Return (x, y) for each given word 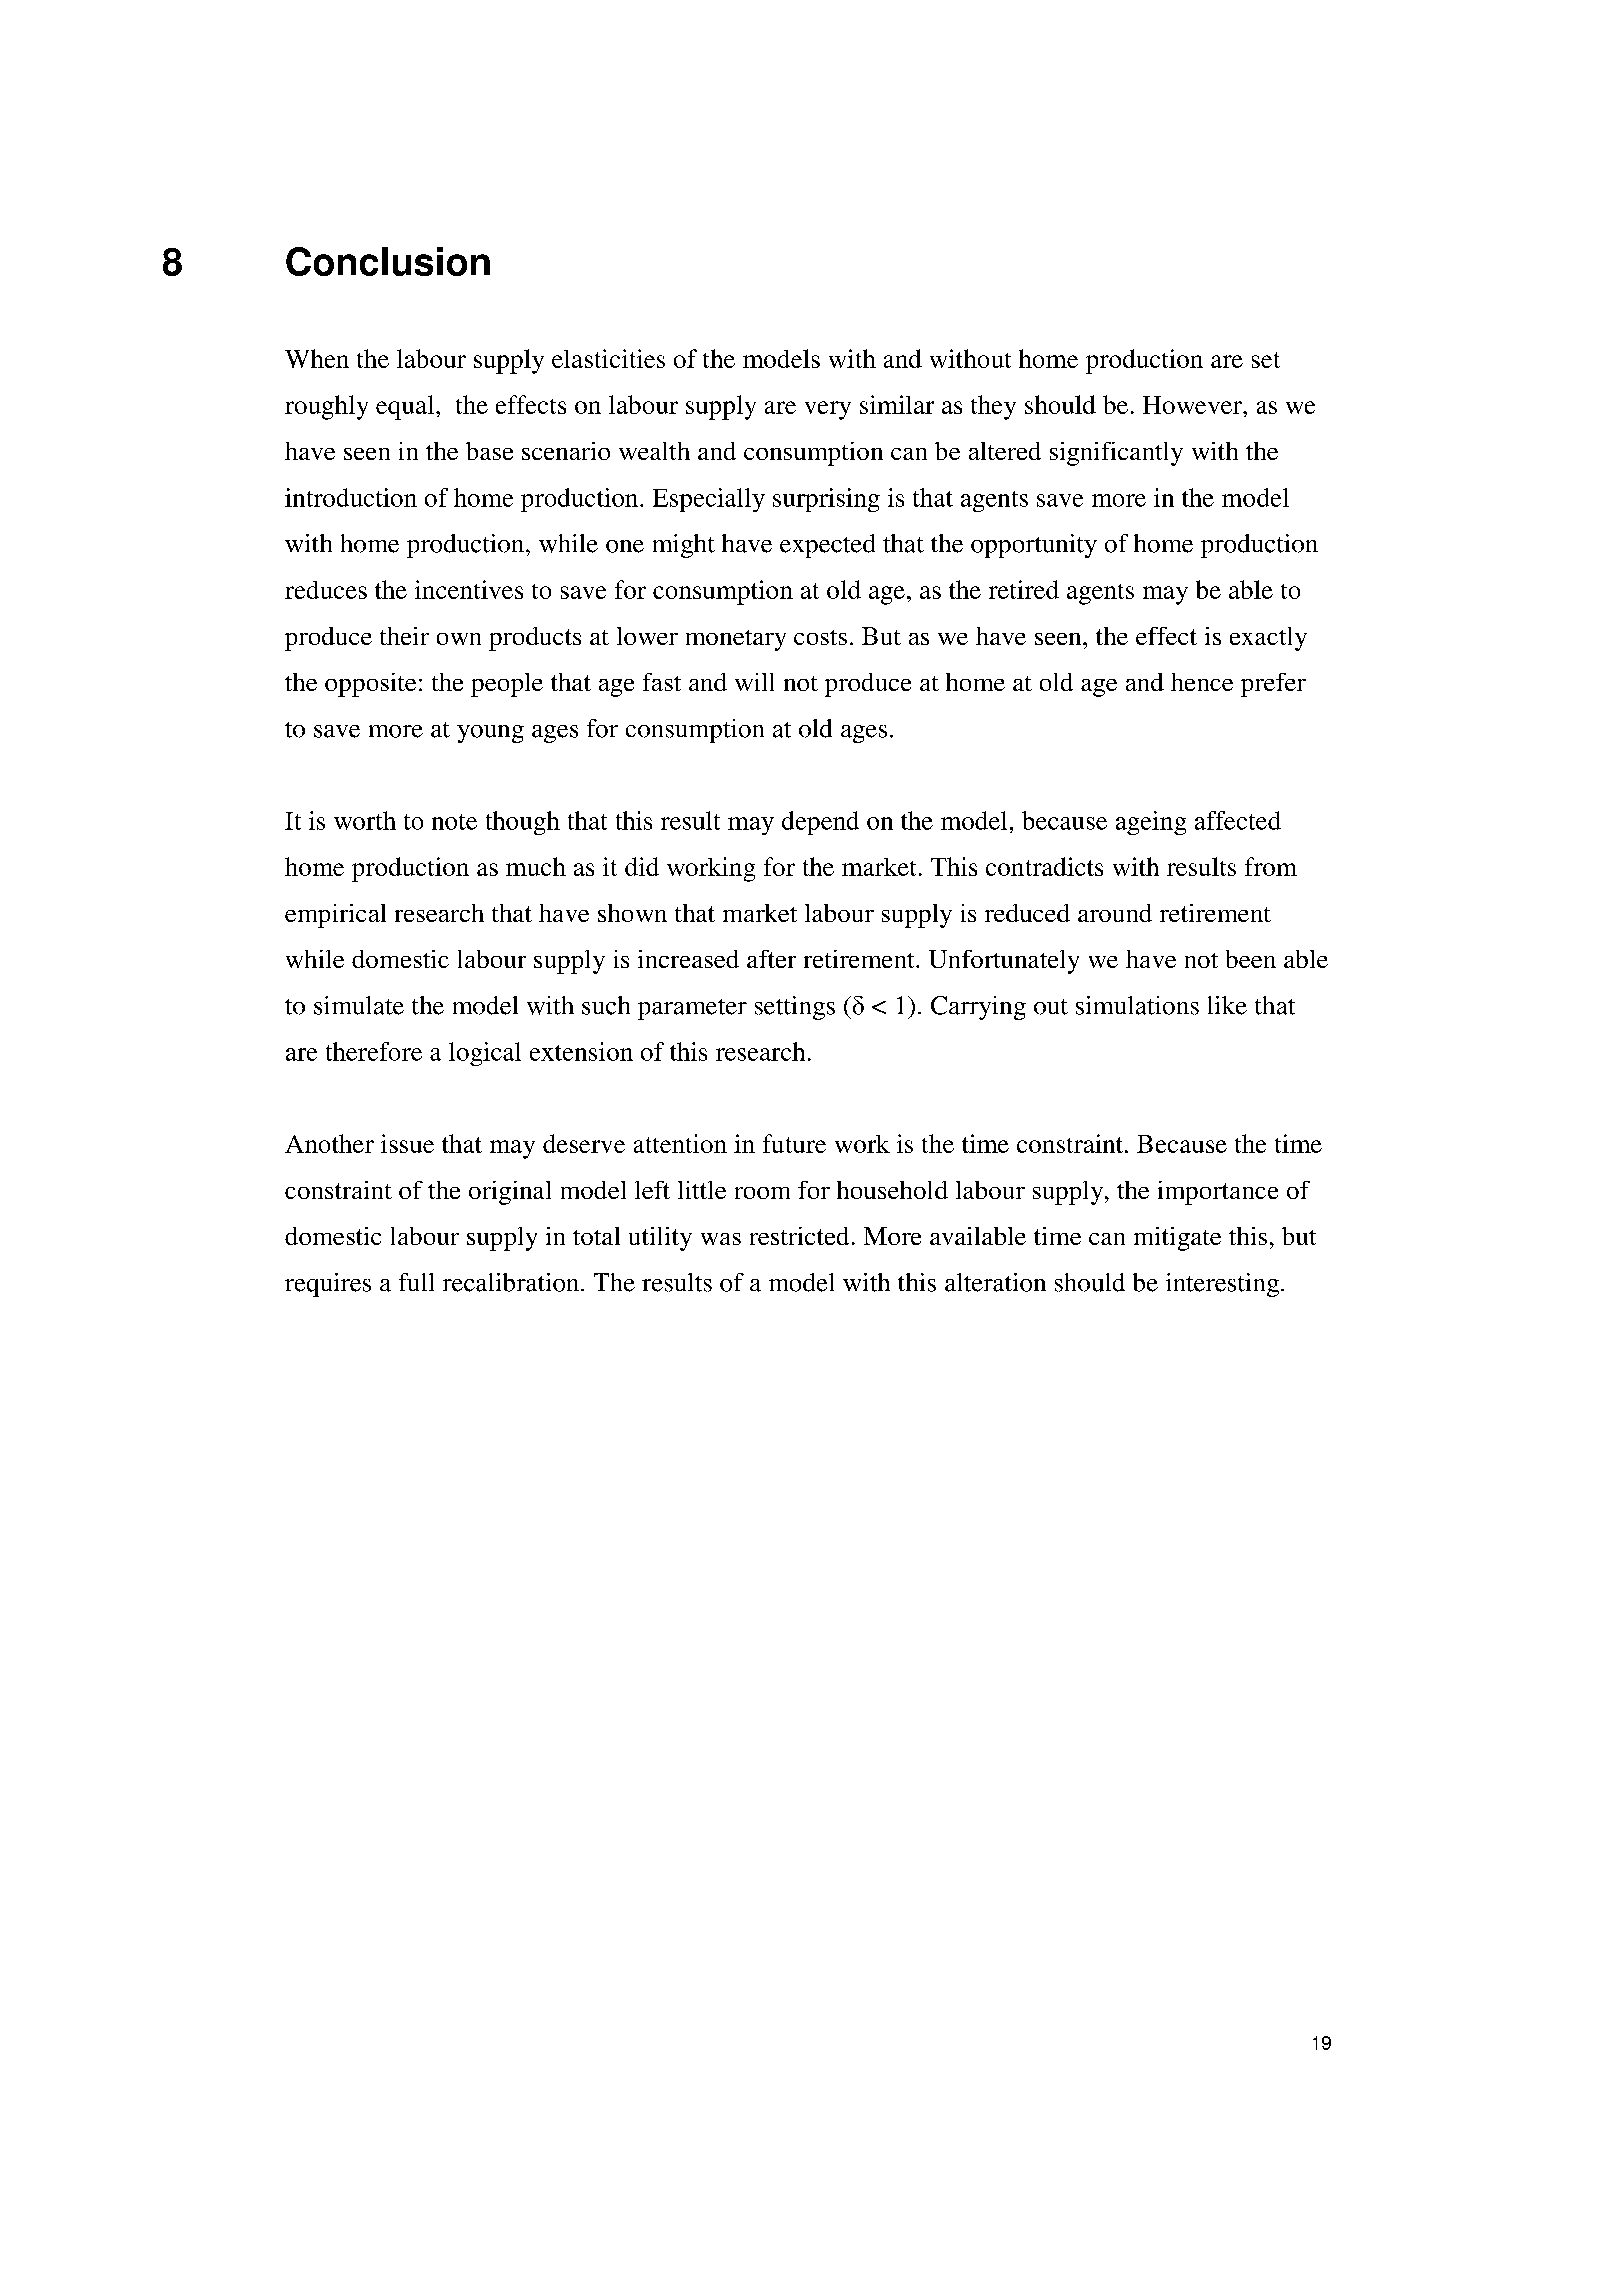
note (454, 822)
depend (820, 823)
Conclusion (388, 261)
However (1193, 405)
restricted (799, 1236)
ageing (1151, 823)
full (416, 1282)
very (828, 410)
